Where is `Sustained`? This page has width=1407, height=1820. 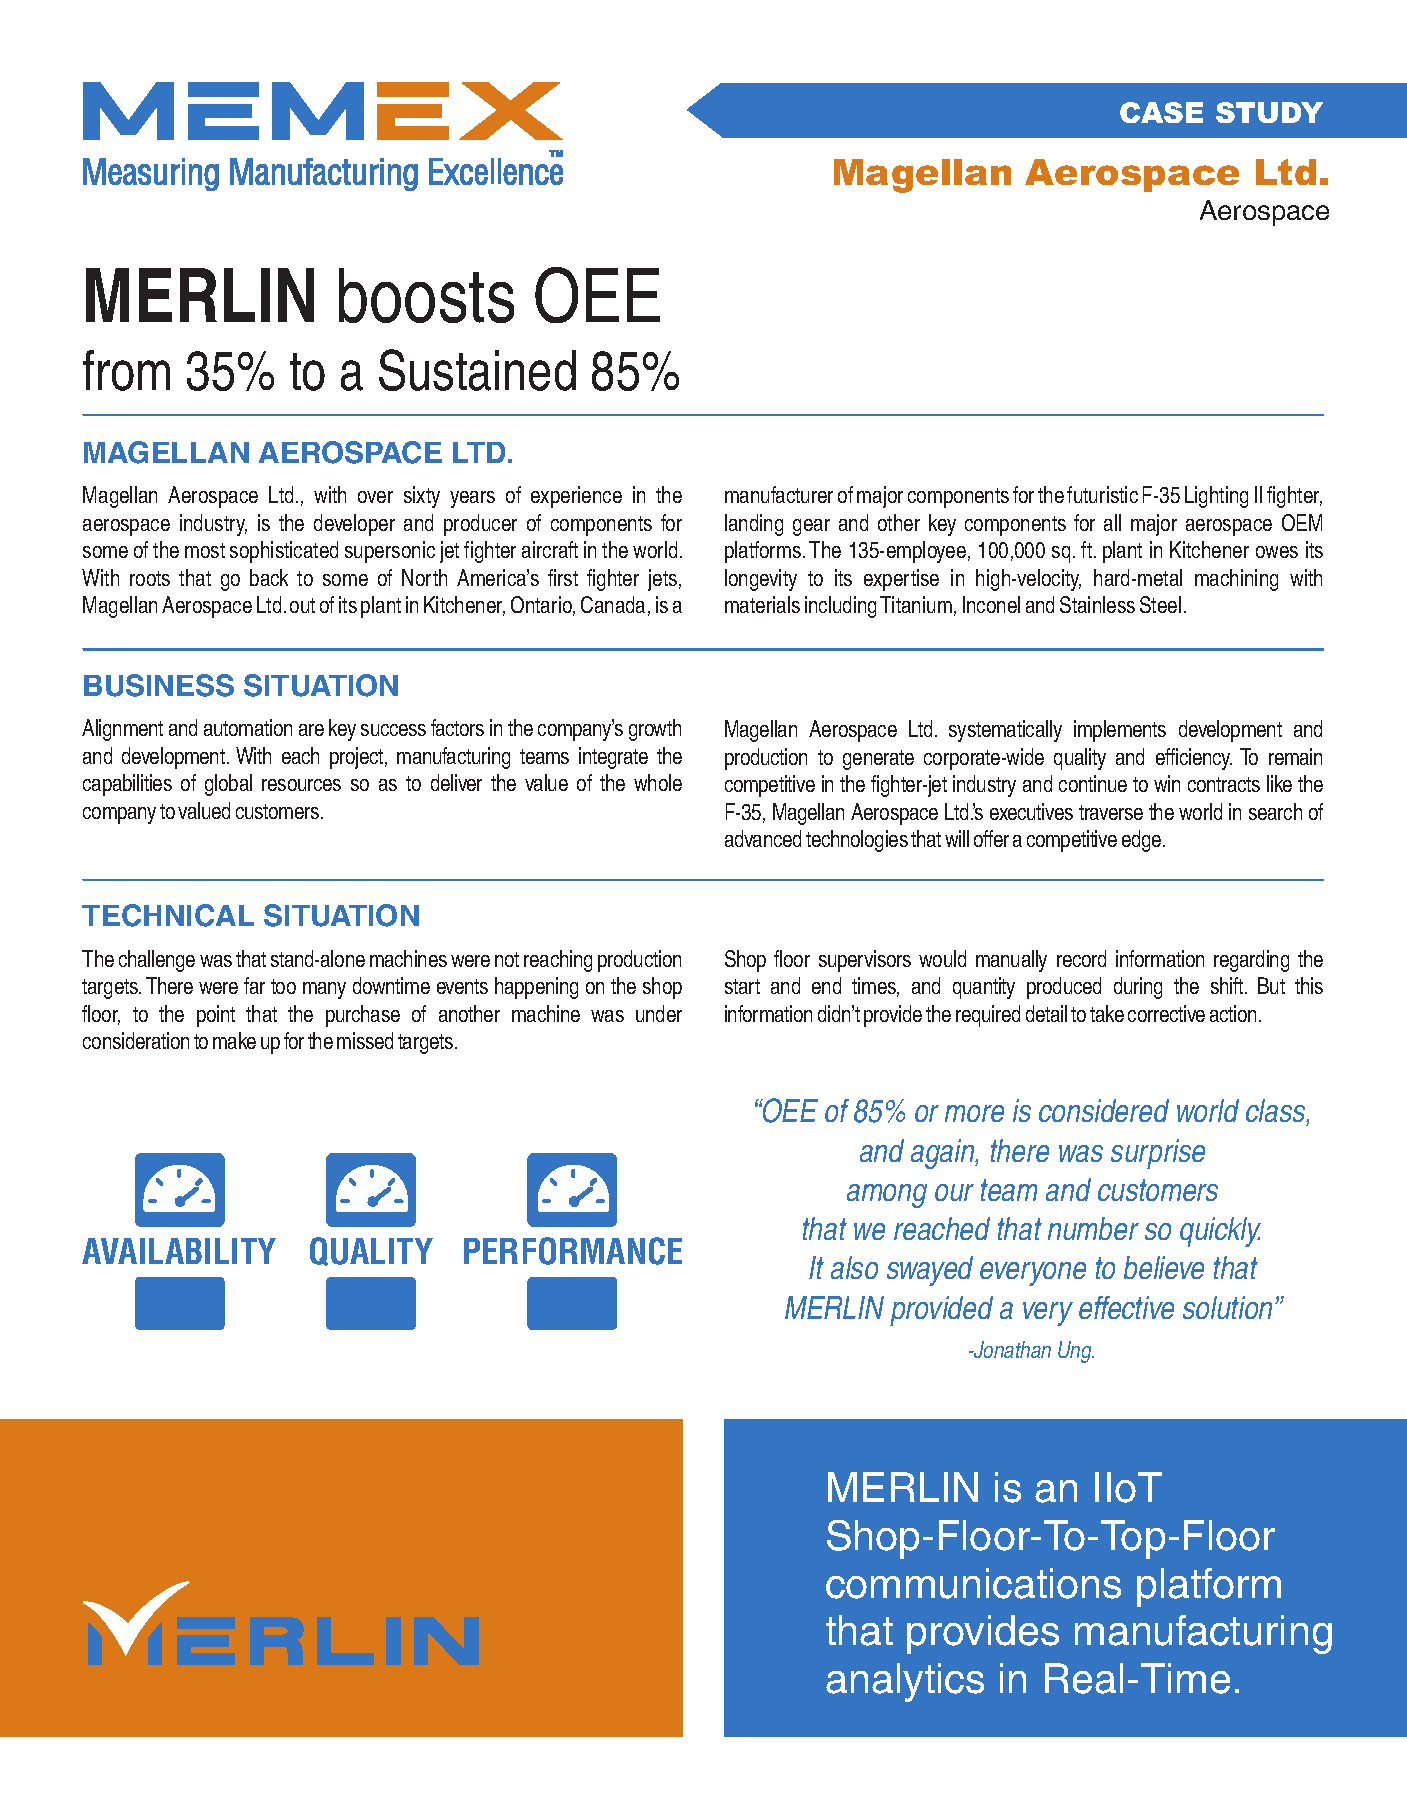
Sustained is located at coordinates (477, 370).
